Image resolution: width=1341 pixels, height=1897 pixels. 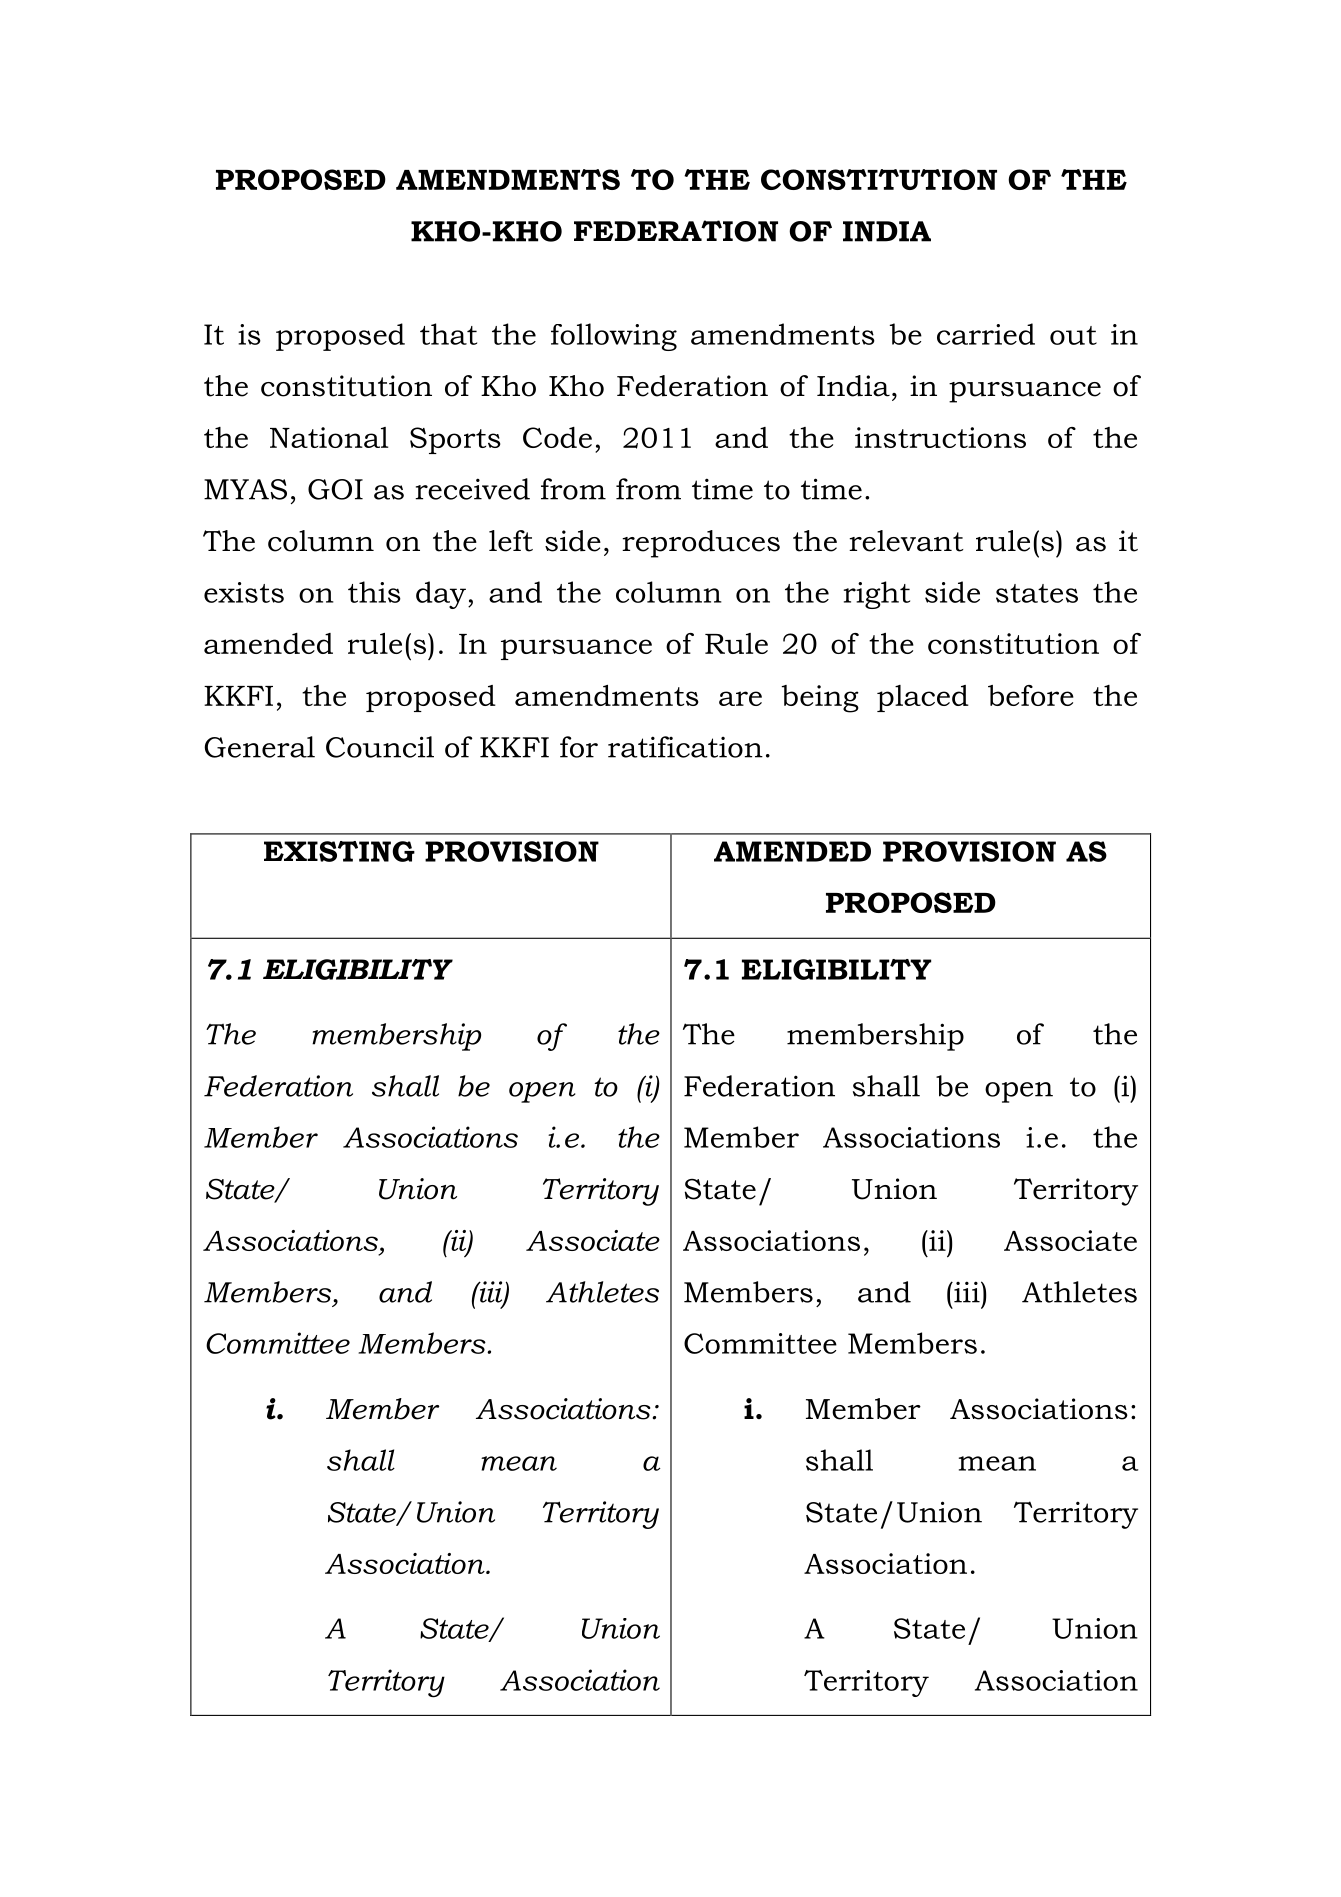 I want to click on carried, so click(x=986, y=334).
